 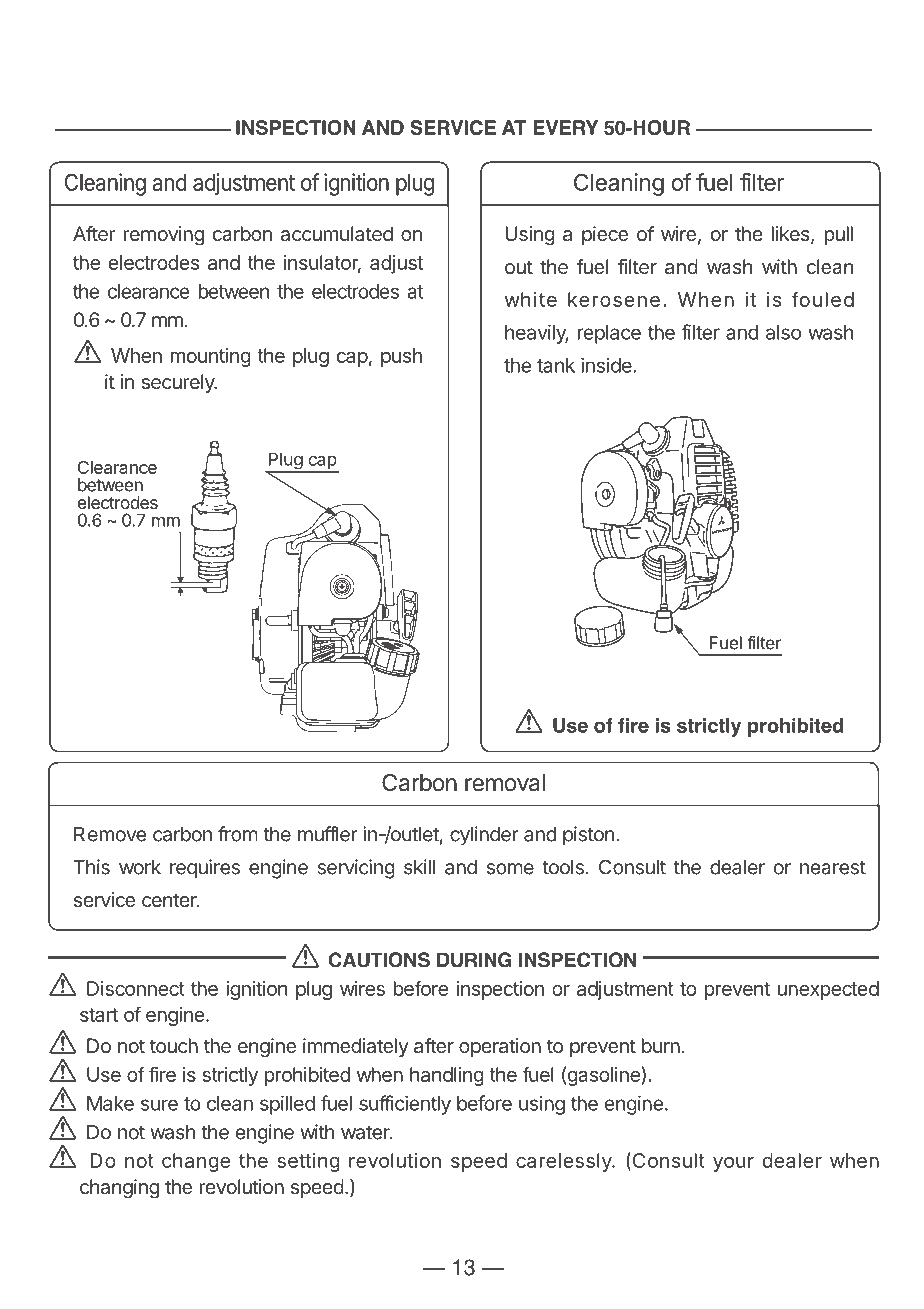 I want to click on from, so click(x=238, y=834).
